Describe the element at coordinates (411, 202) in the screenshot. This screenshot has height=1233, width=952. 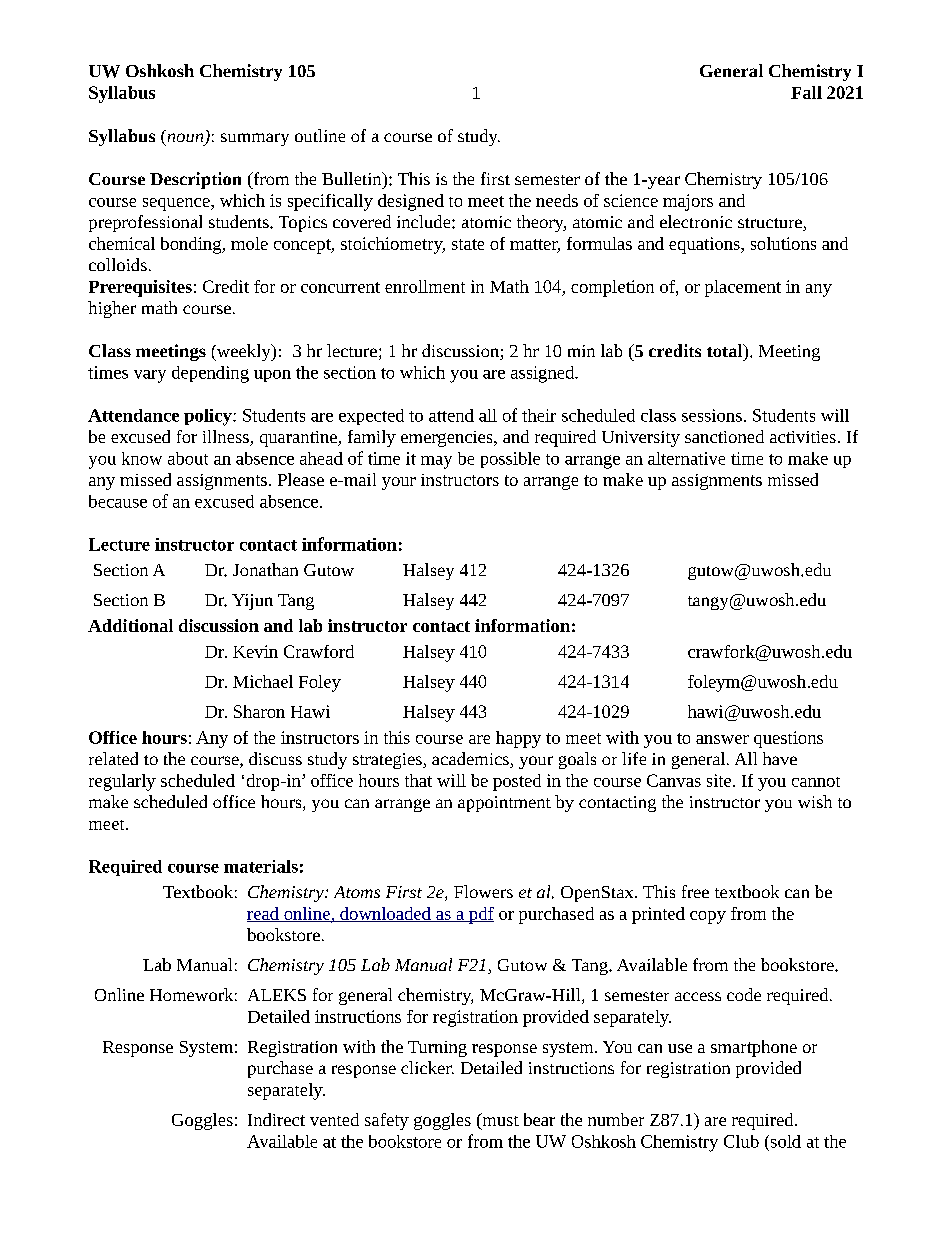
I see `designed` at that location.
